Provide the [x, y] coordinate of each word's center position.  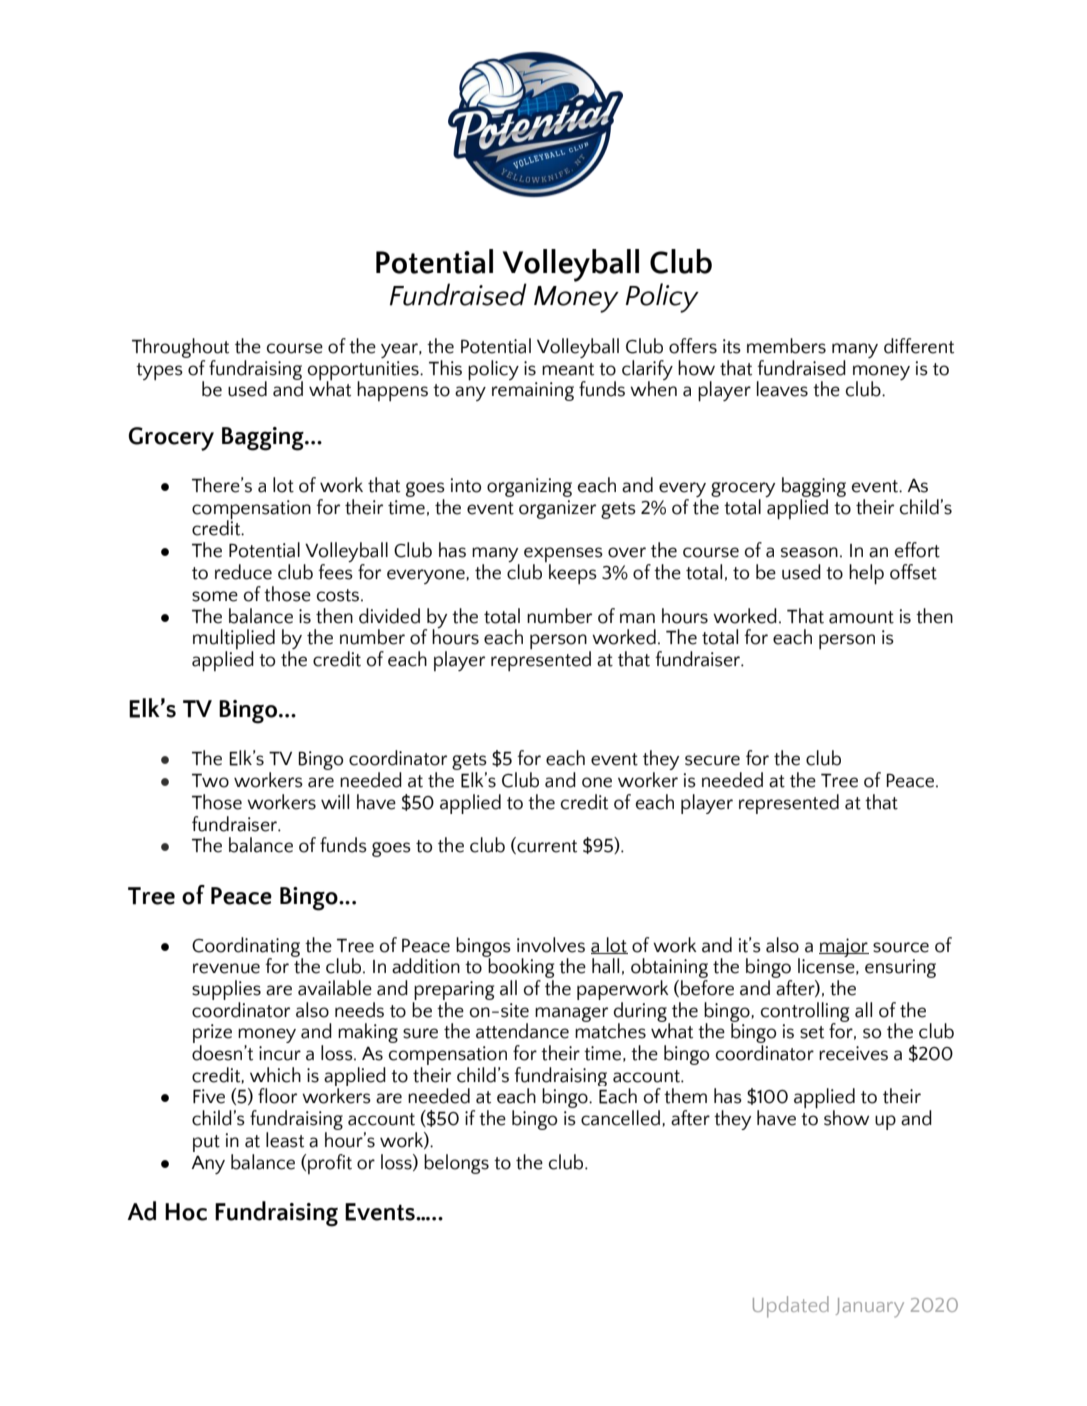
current [546, 847]
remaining [533, 391]
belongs [456, 1164]
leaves [782, 389]
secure [712, 760]
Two [210, 780]
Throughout [180, 348]
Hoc [186, 1212]
